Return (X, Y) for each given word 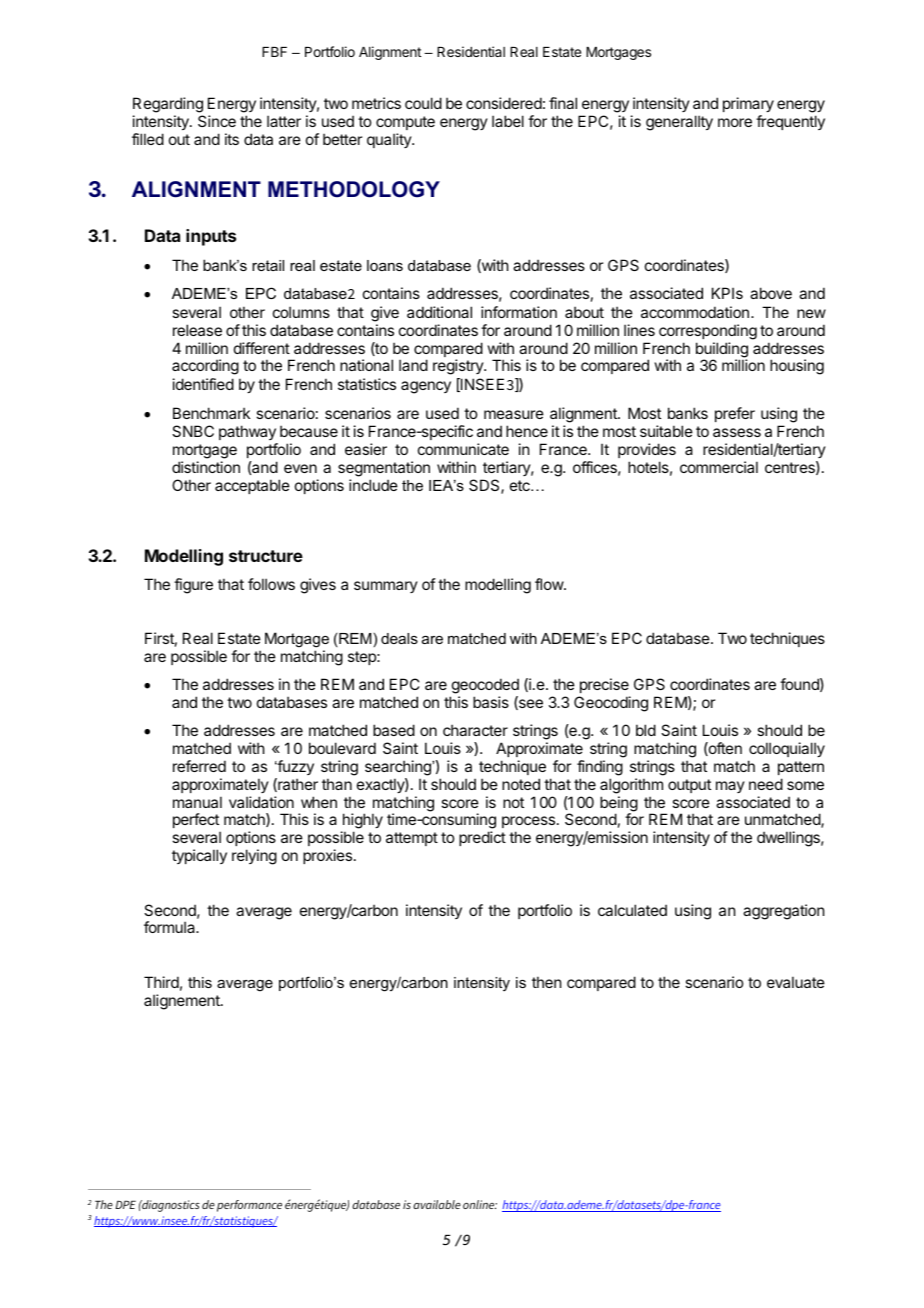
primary (748, 106)
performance (249, 1206)
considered (504, 103)
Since (217, 121)
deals (399, 638)
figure (193, 586)
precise (604, 685)
